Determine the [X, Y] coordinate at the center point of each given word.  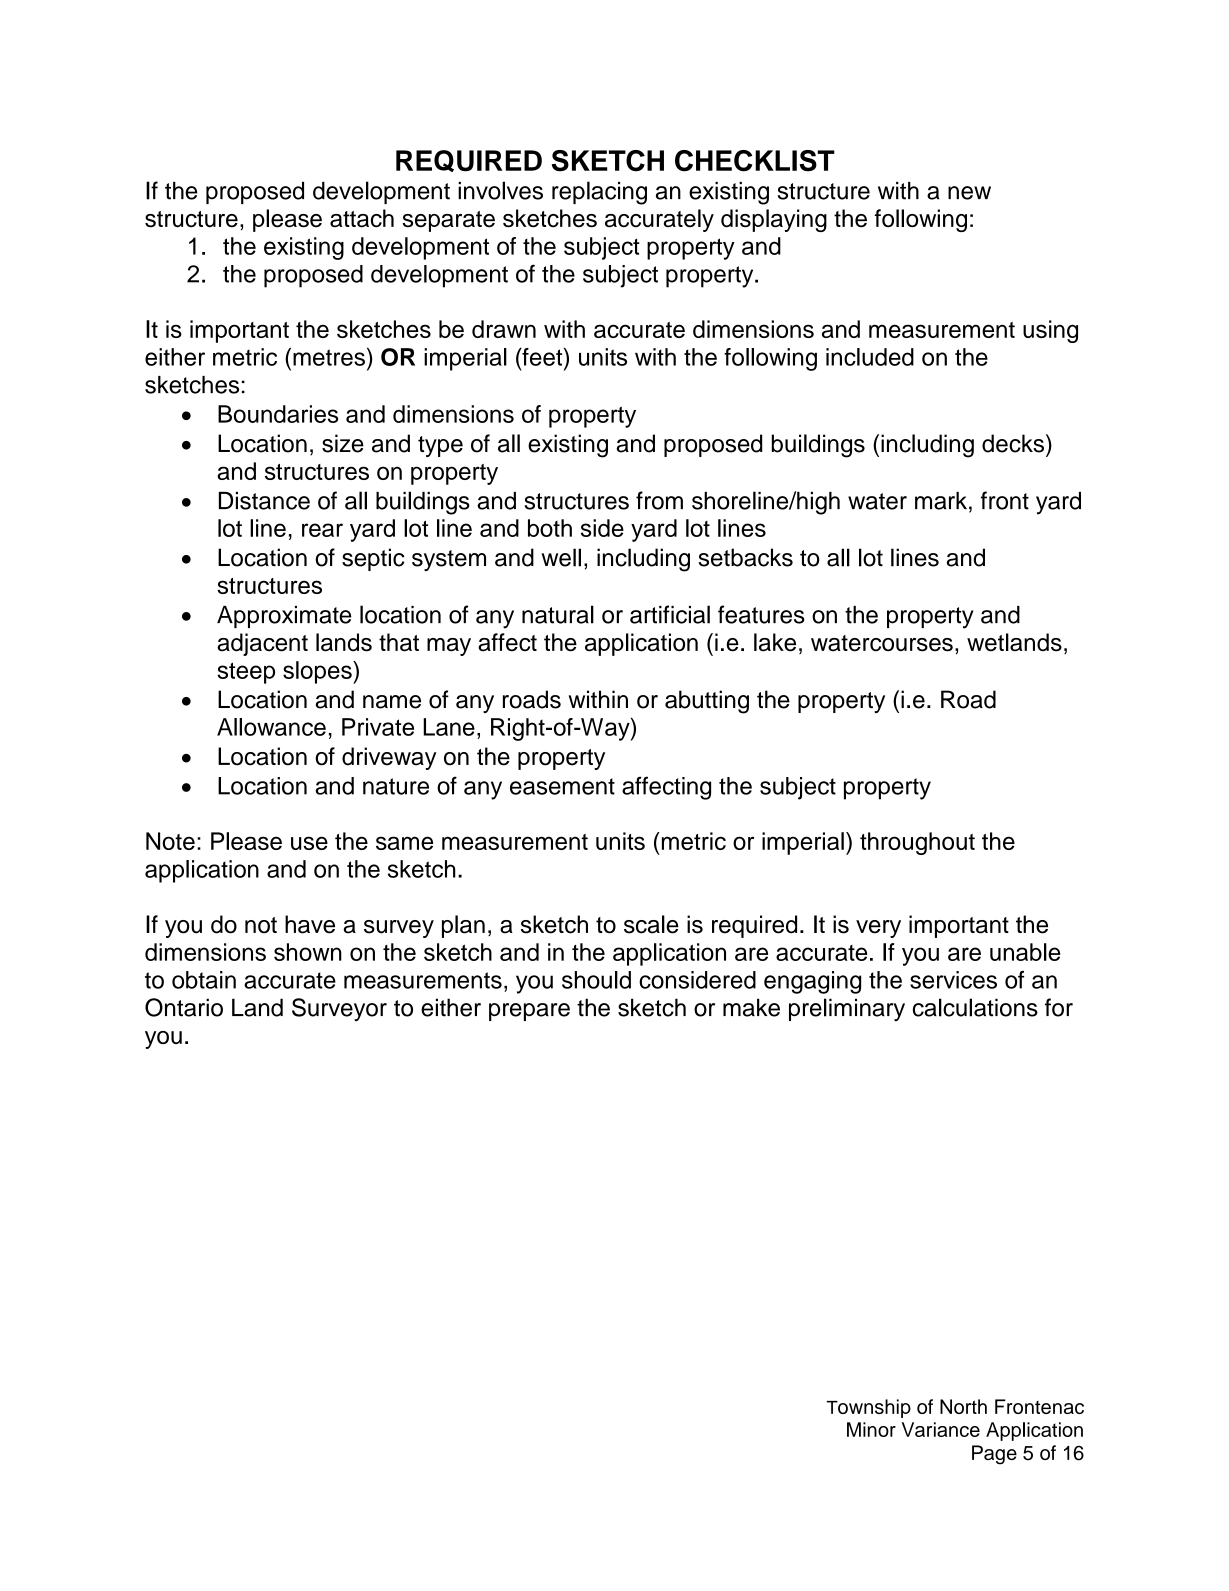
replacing [599, 193]
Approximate [284, 617]
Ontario [184, 1007]
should [596, 980]
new [969, 193]
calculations [975, 1007]
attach [362, 218]
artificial [670, 614]
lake [775, 642]
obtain [204, 980]
